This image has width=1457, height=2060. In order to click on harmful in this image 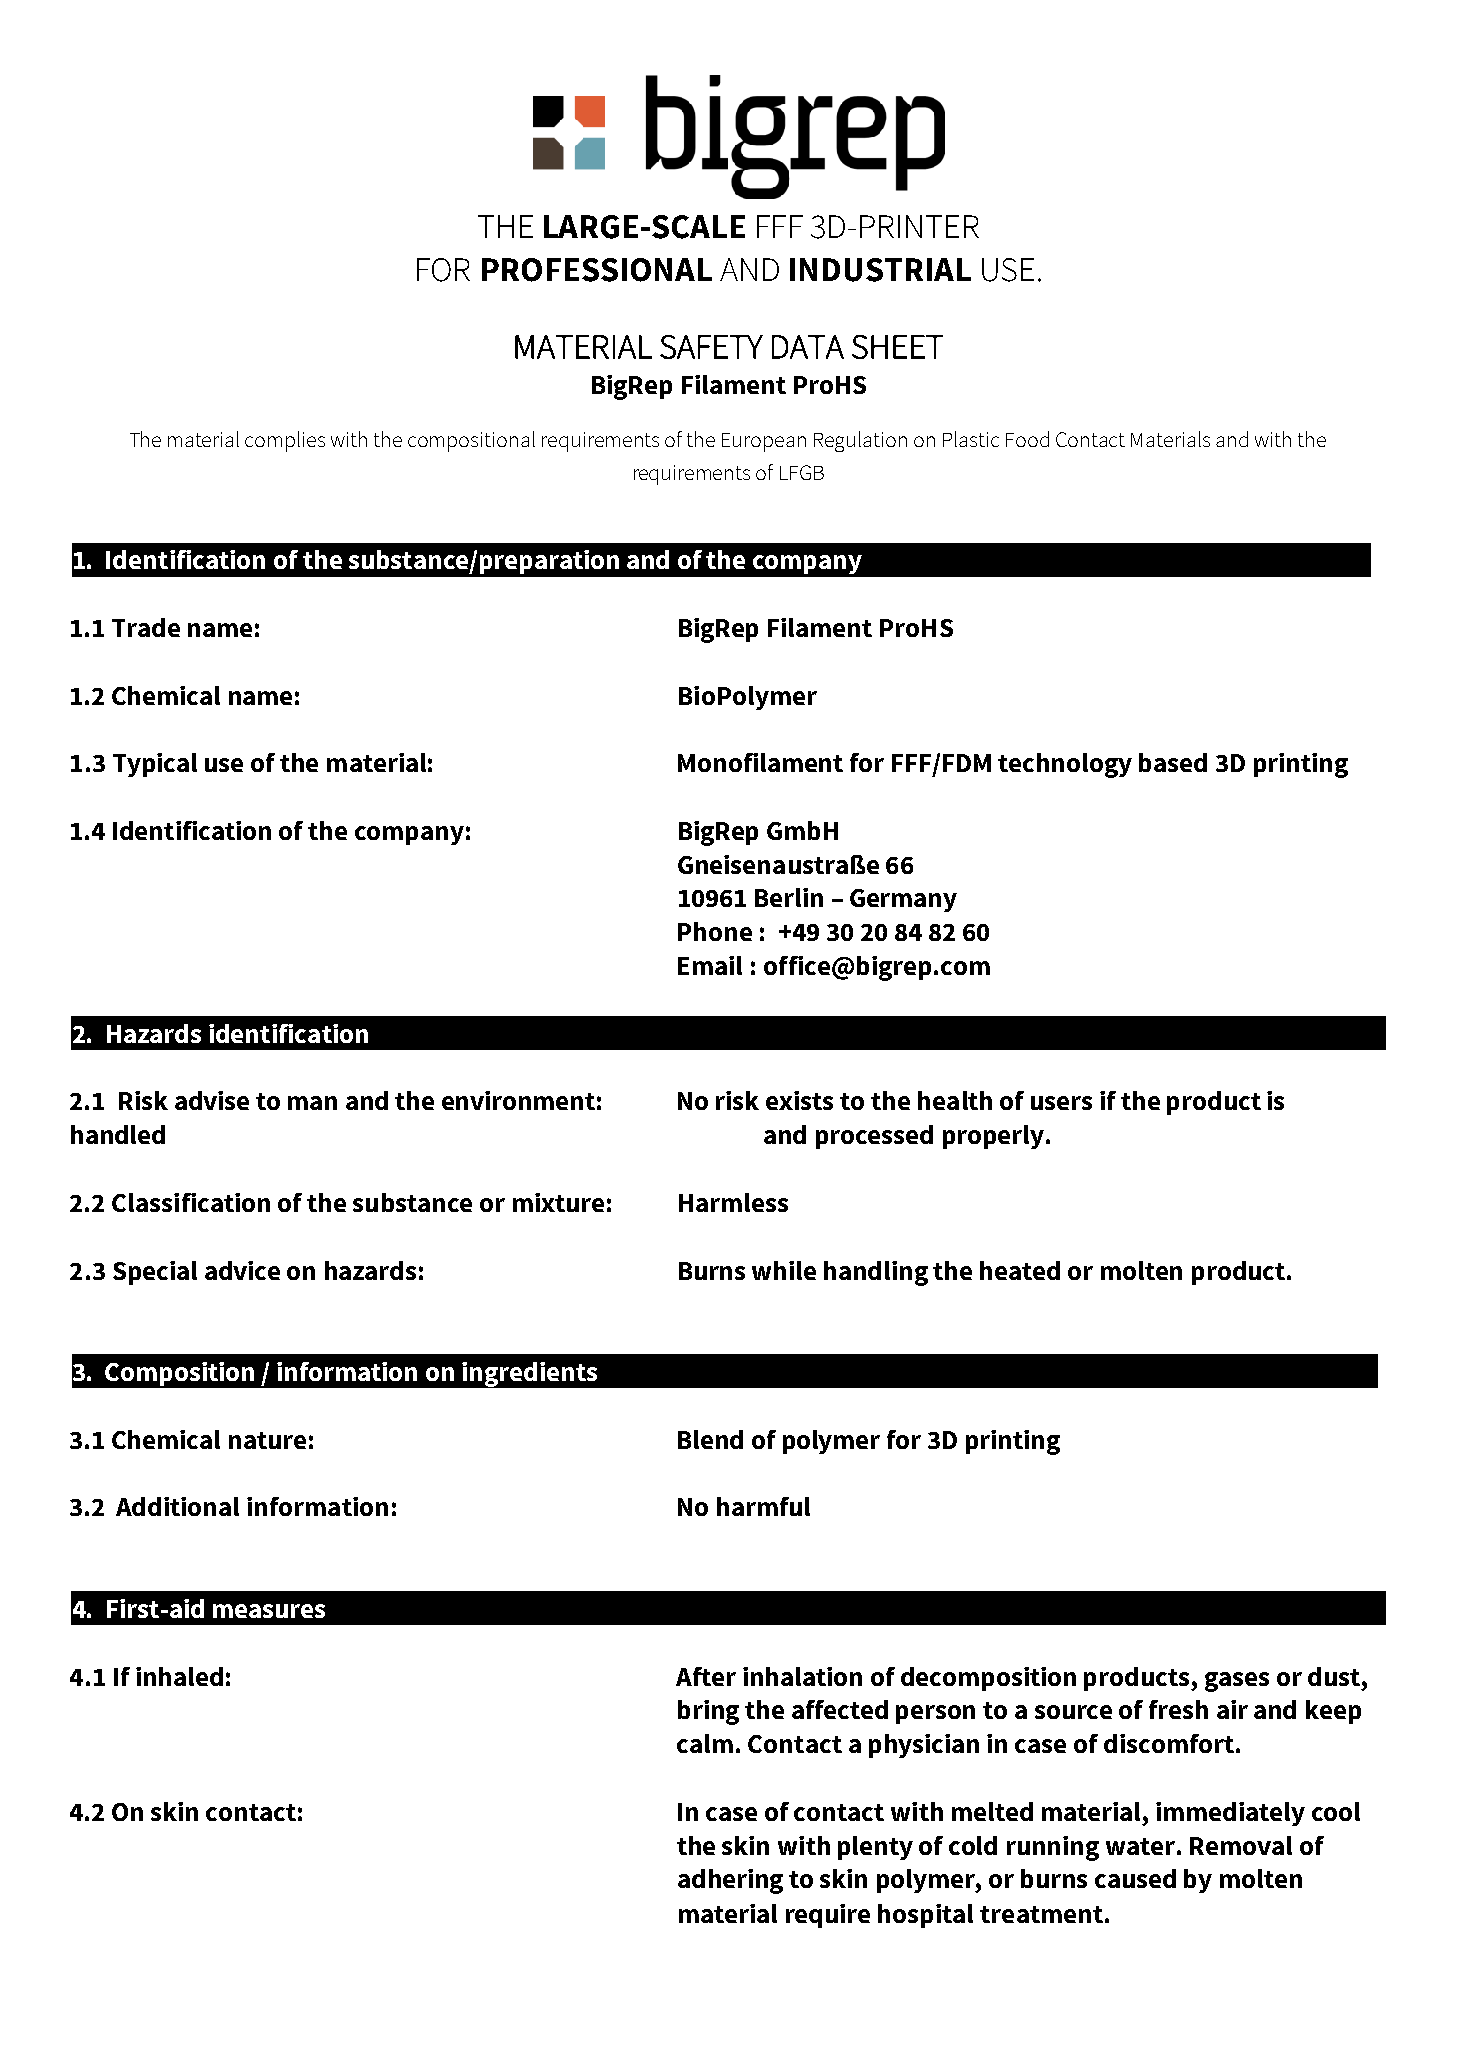, I will do `click(763, 1506)`.
